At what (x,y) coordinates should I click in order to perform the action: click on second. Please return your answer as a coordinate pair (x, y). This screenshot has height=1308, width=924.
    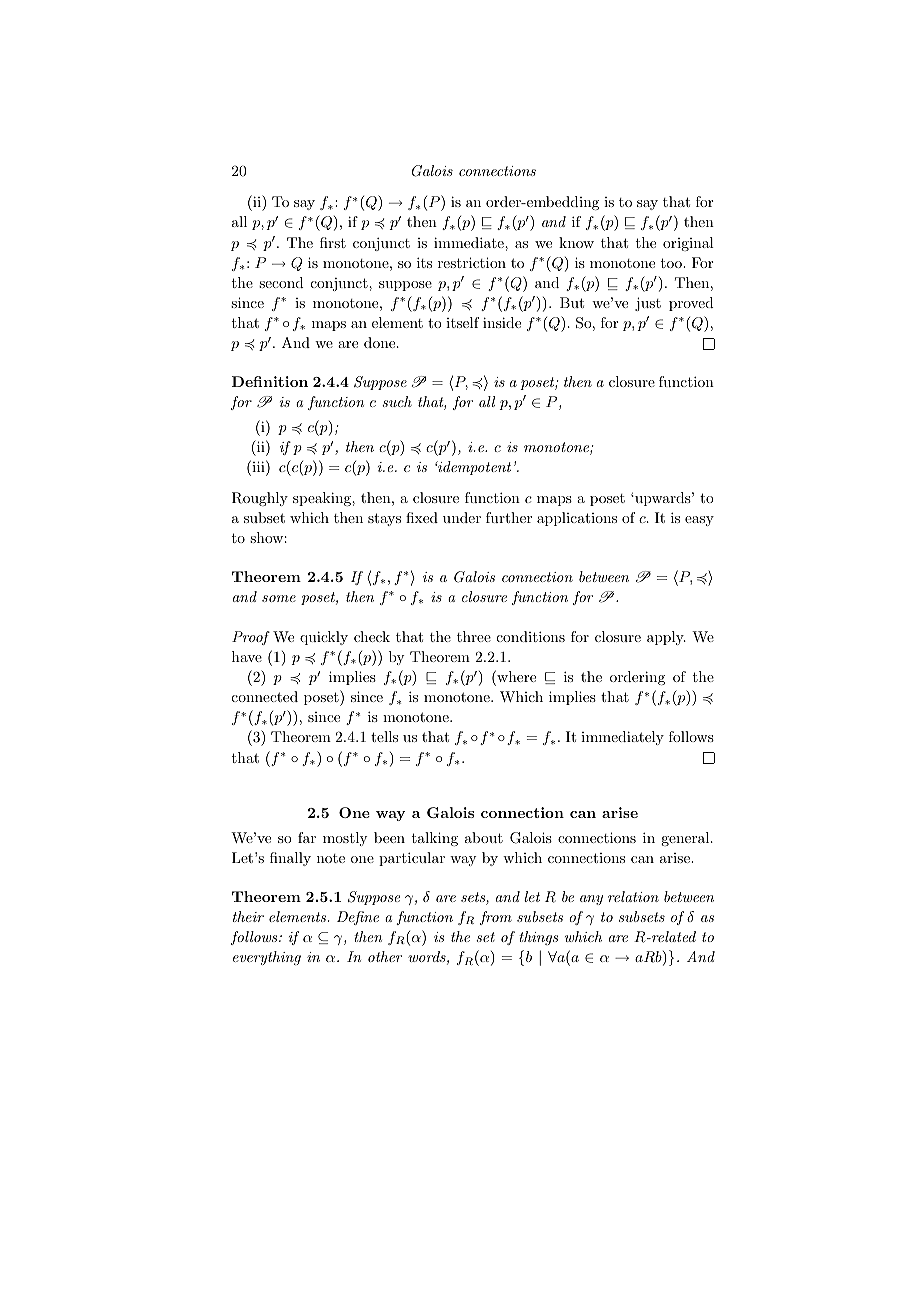
    Looking at the image, I should click on (281, 282).
